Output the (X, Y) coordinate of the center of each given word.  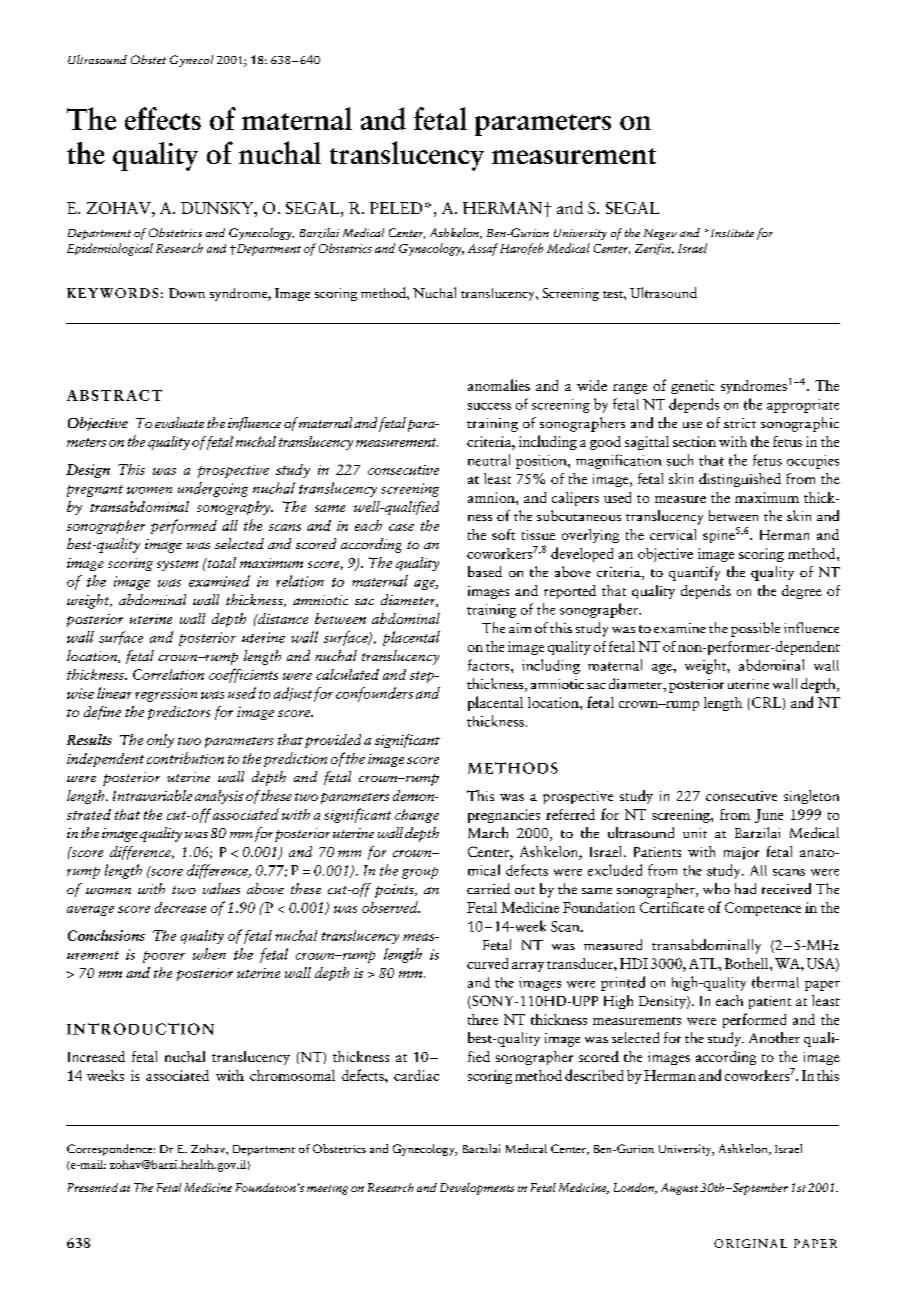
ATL (704, 963)
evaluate (179, 422)
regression (166, 695)
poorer (164, 957)
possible (755, 629)
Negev (660, 234)
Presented (93, 1187)
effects (163, 118)
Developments (477, 1189)
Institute (731, 233)
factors (490, 665)
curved (487, 963)
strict (740, 423)
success (489, 406)
